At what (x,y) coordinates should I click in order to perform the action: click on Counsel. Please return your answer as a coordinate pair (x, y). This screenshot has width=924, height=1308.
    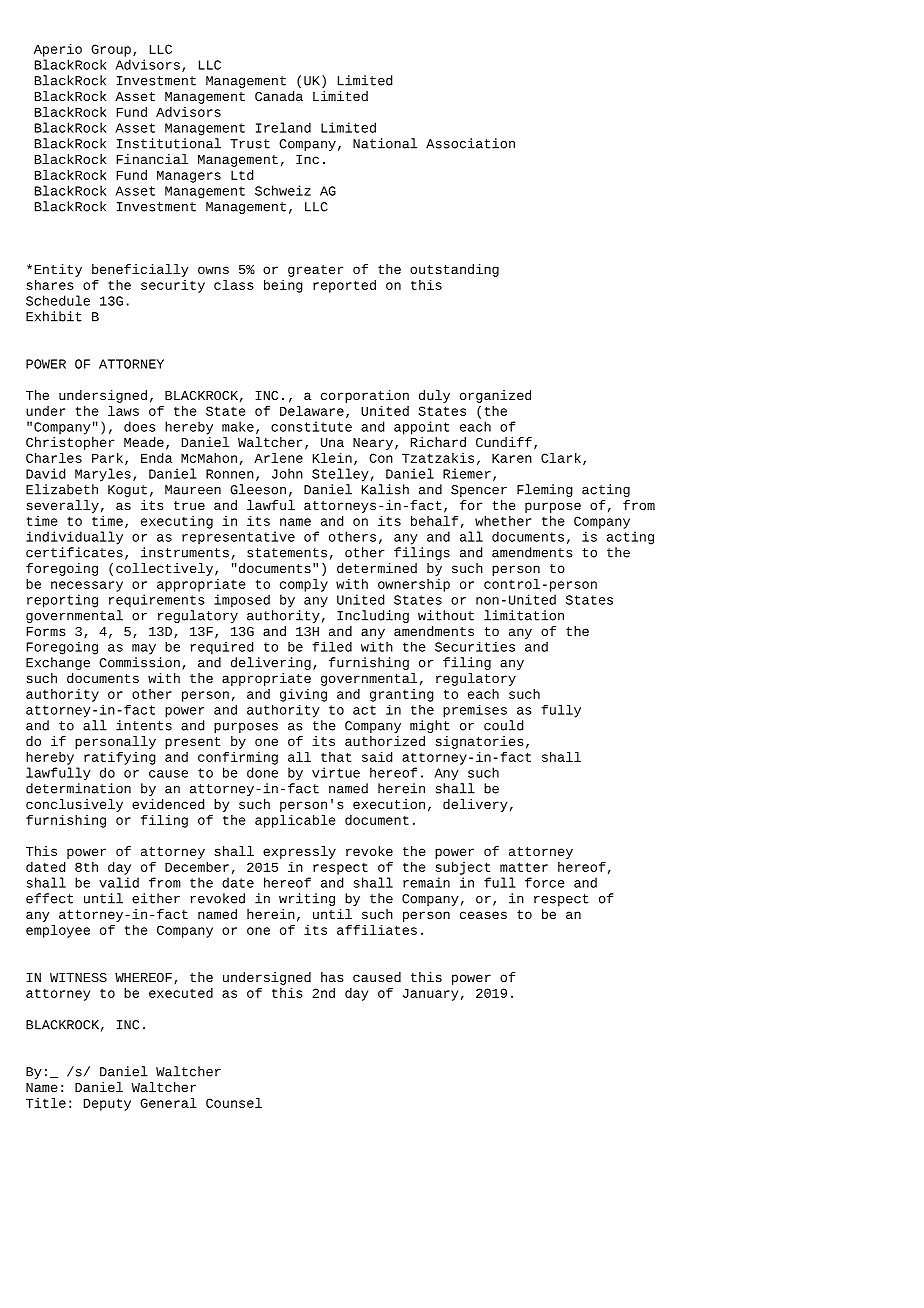
    Looking at the image, I should click on (234, 1103).
